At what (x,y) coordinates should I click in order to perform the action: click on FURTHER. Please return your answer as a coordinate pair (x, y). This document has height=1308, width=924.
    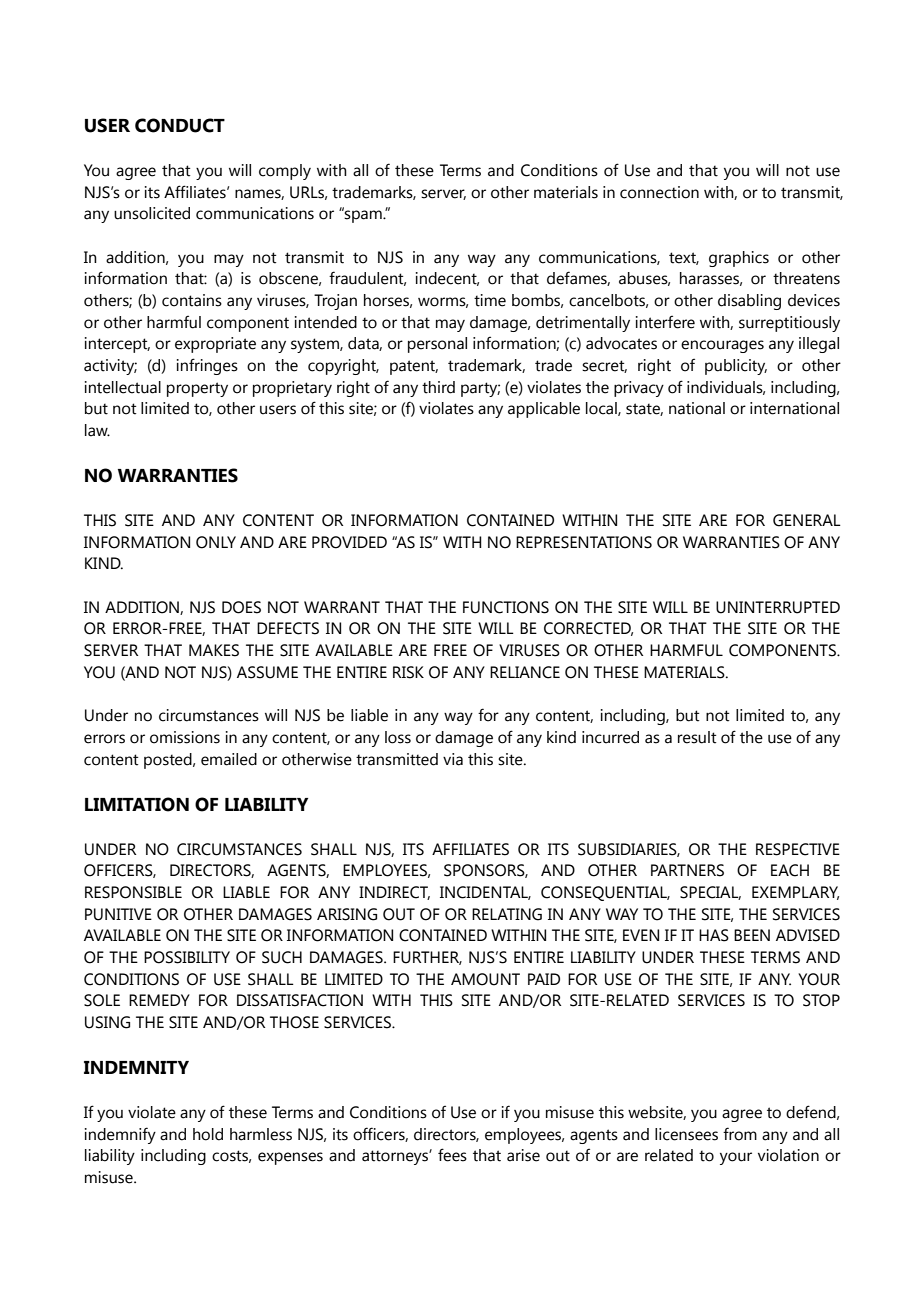
    Looking at the image, I should click on (427, 958).
